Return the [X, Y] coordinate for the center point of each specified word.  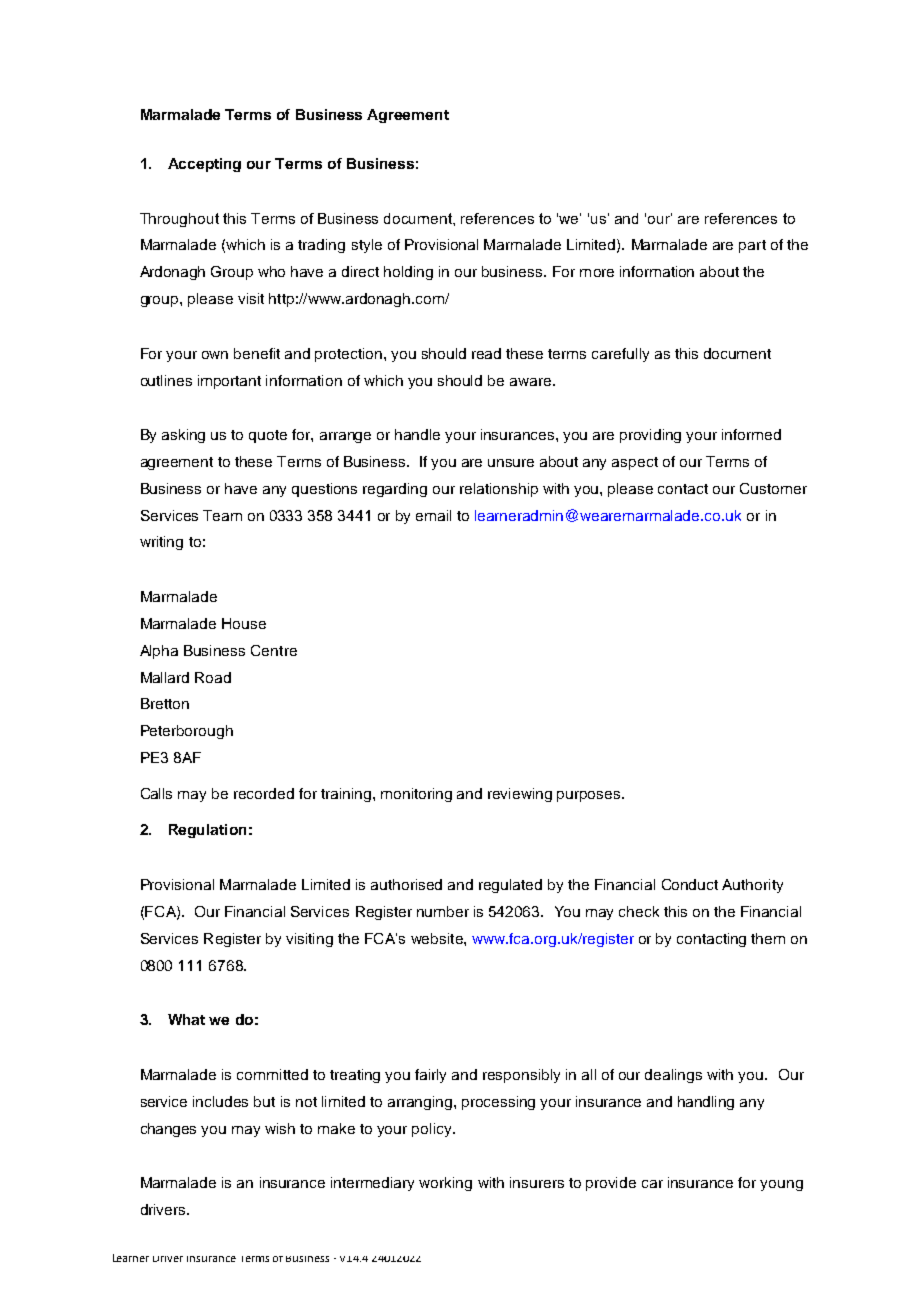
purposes [590, 796]
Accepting [204, 165]
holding [408, 273]
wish [280, 1128]
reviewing [520, 795]
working [445, 1184]
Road [213, 677]
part [752, 246]
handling [706, 1103]
